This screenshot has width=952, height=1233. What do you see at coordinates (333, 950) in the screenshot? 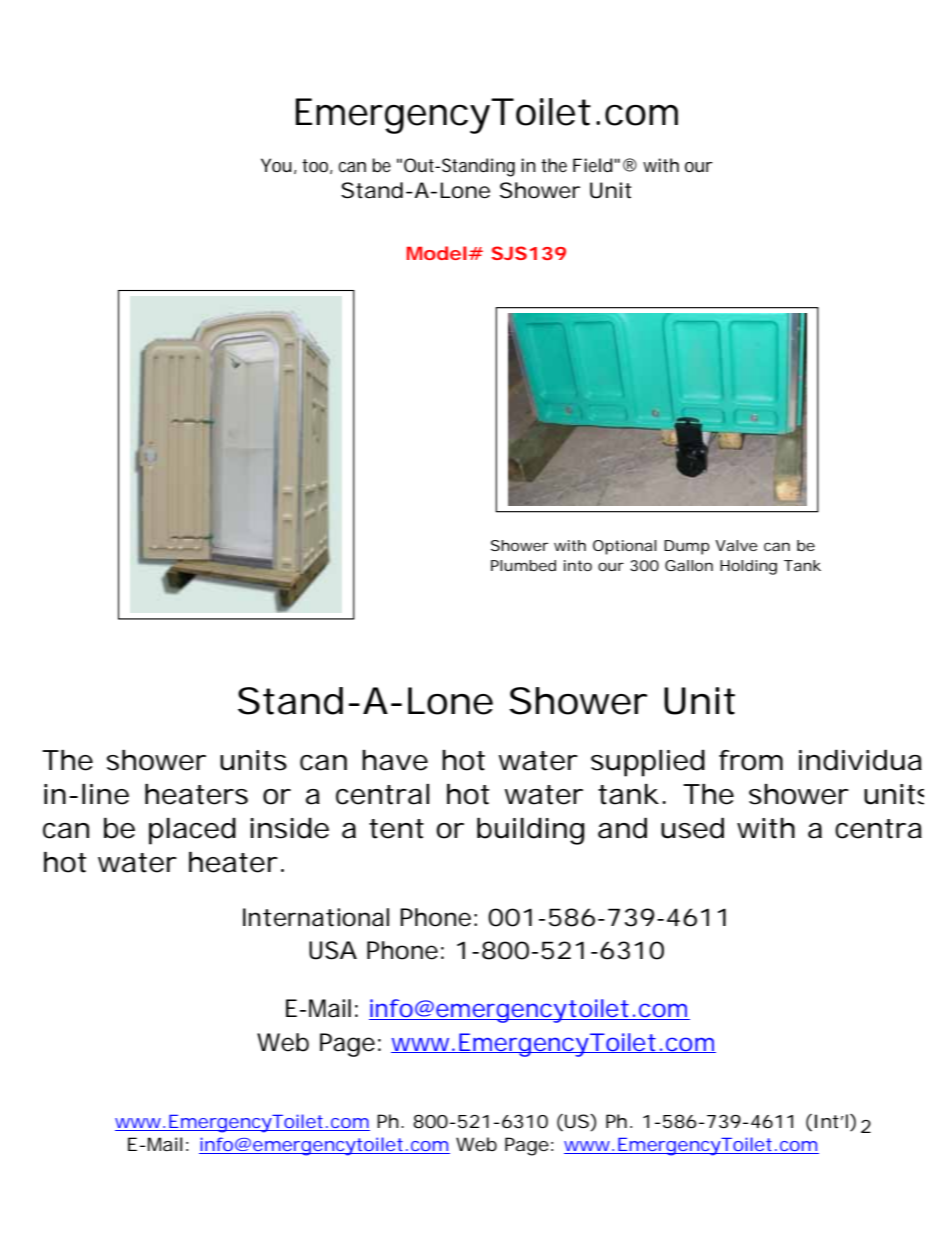
I see `USA` at bounding box center [333, 950].
